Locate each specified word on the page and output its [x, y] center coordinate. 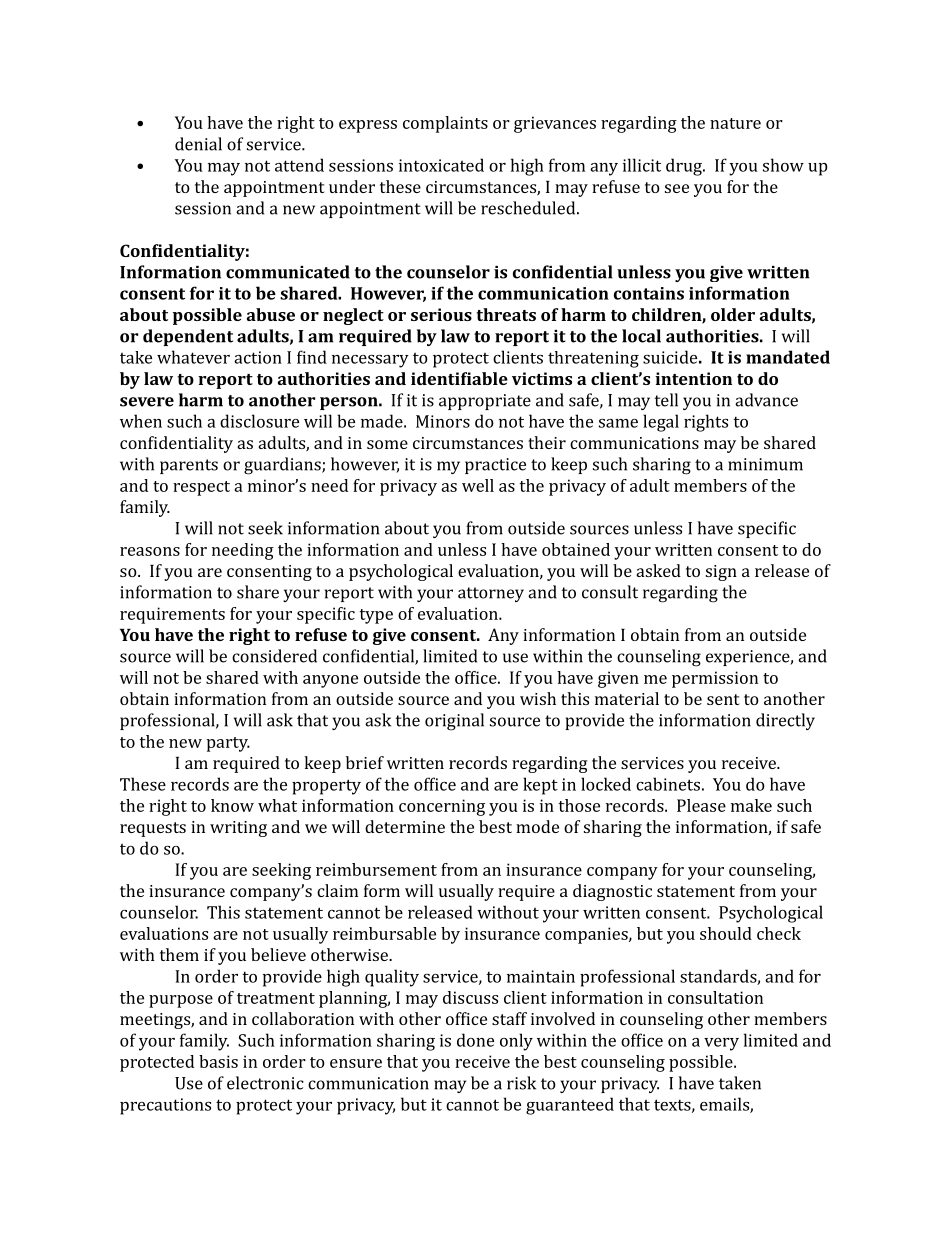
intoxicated [441, 165]
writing [238, 829]
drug [685, 167]
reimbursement [376, 869]
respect [201, 488]
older [733, 314]
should [726, 933]
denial [198, 144]
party [228, 744]
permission [715, 679]
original [454, 722]
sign [721, 573]
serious [441, 314]
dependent [188, 337]
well [478, 485]
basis [218, 1061]
